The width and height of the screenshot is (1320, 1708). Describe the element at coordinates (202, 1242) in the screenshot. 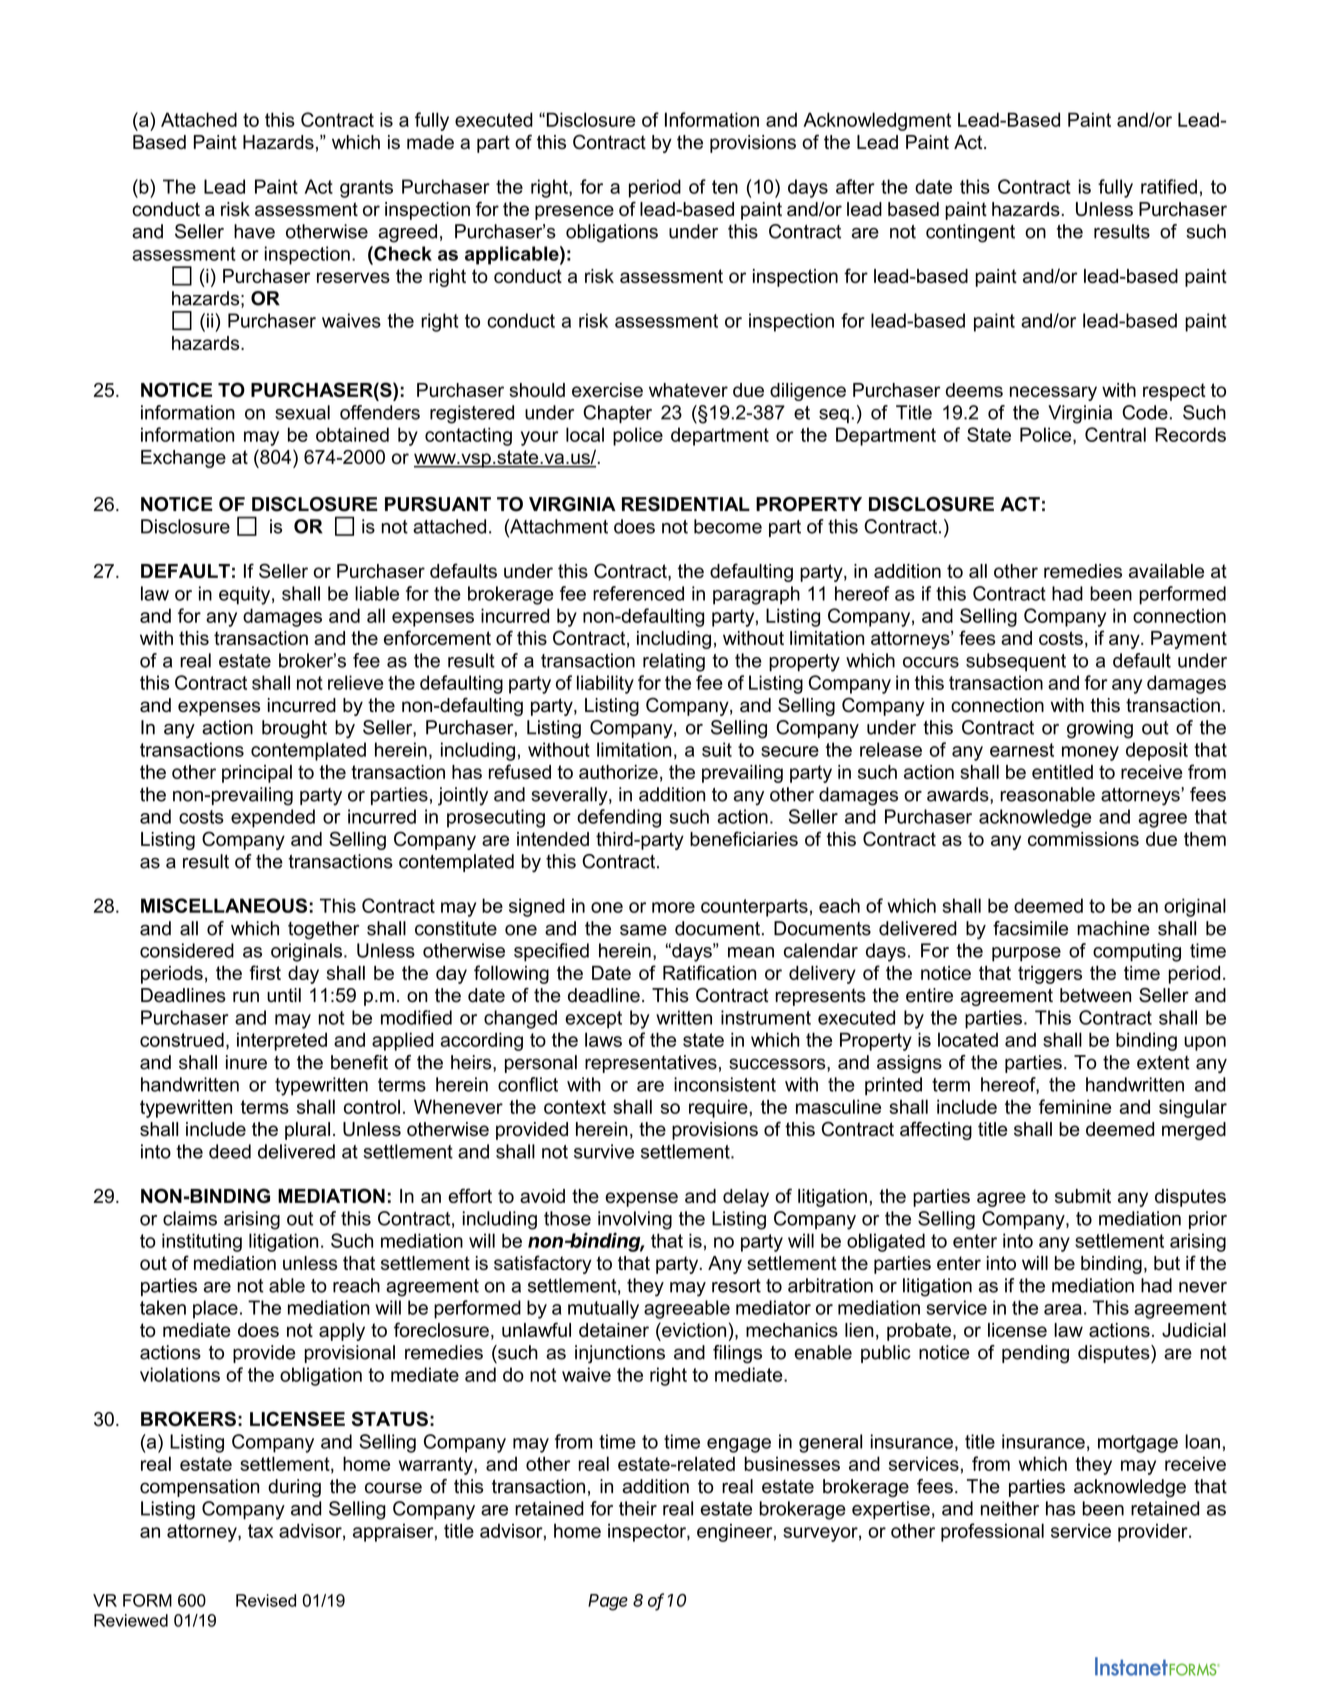

I see `instituting` at that location.
